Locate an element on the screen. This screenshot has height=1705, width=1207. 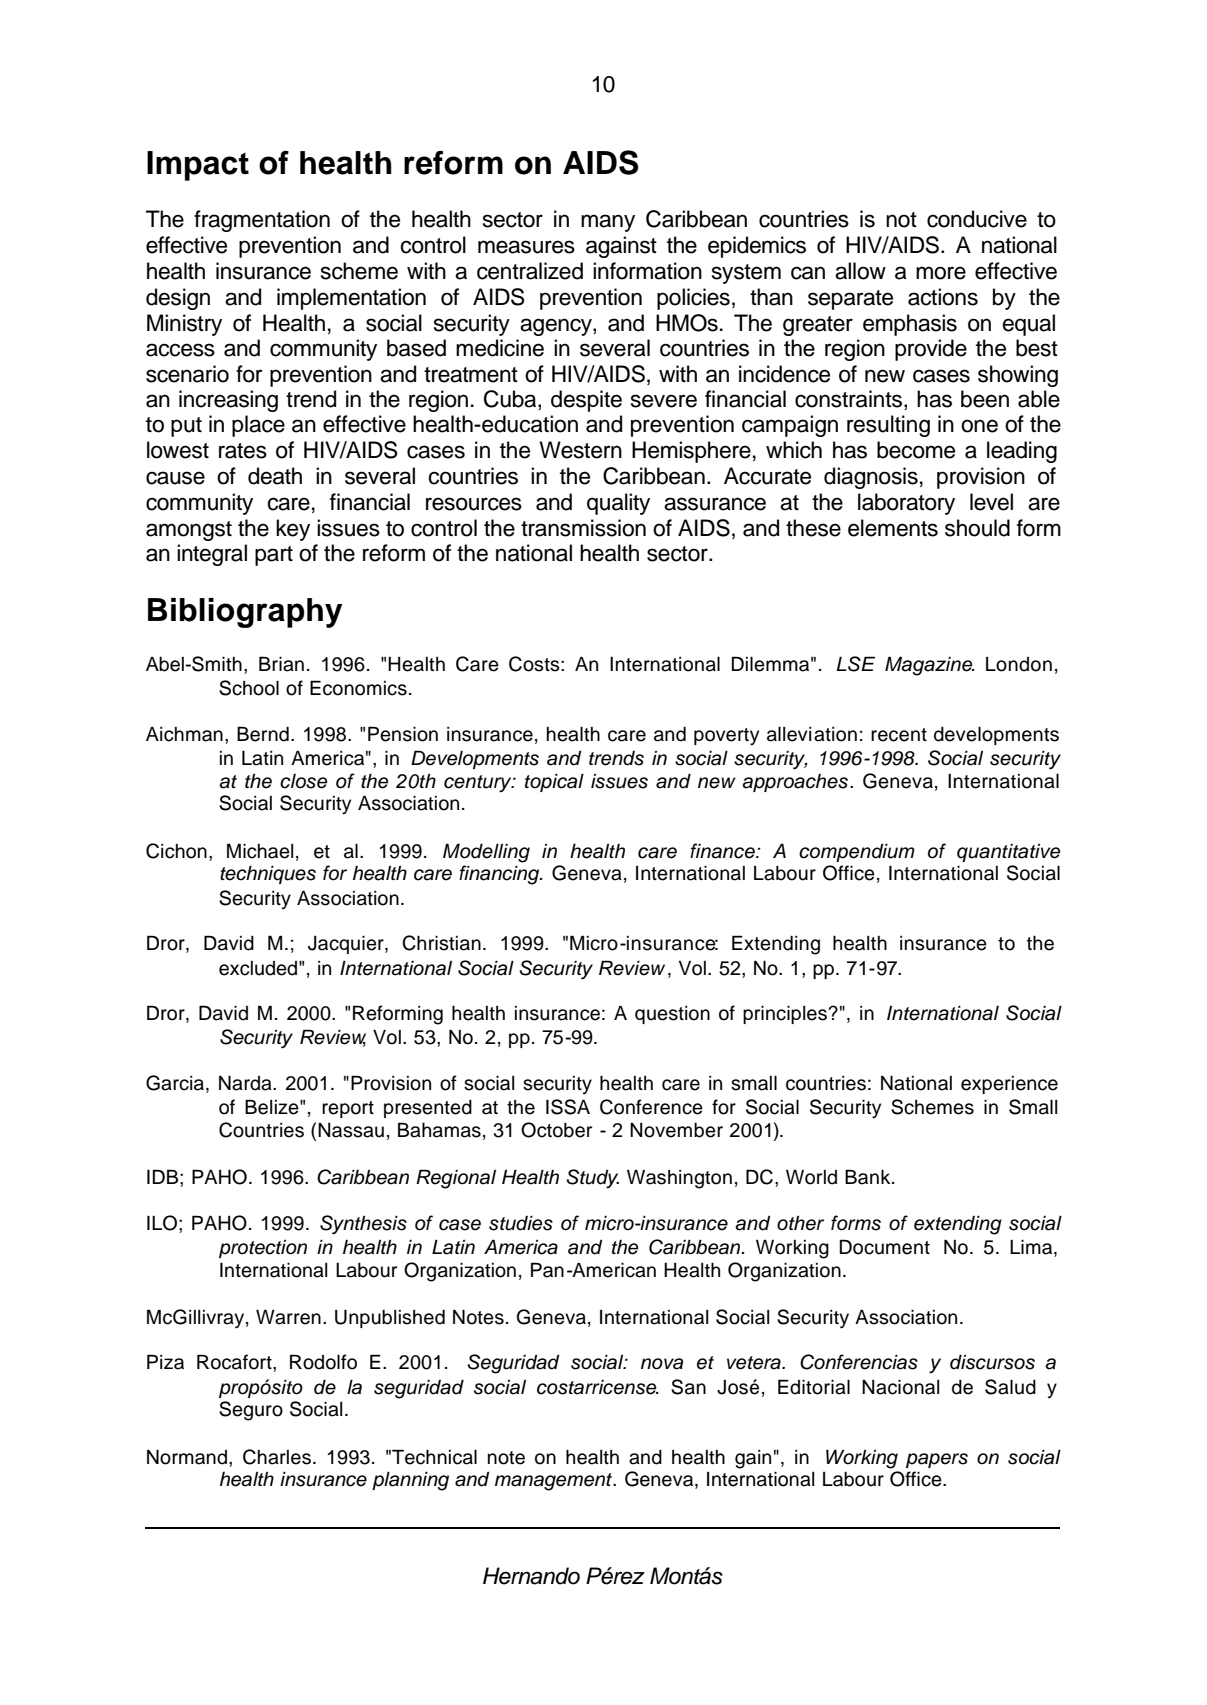
many is located at coordinates (608, 223).
